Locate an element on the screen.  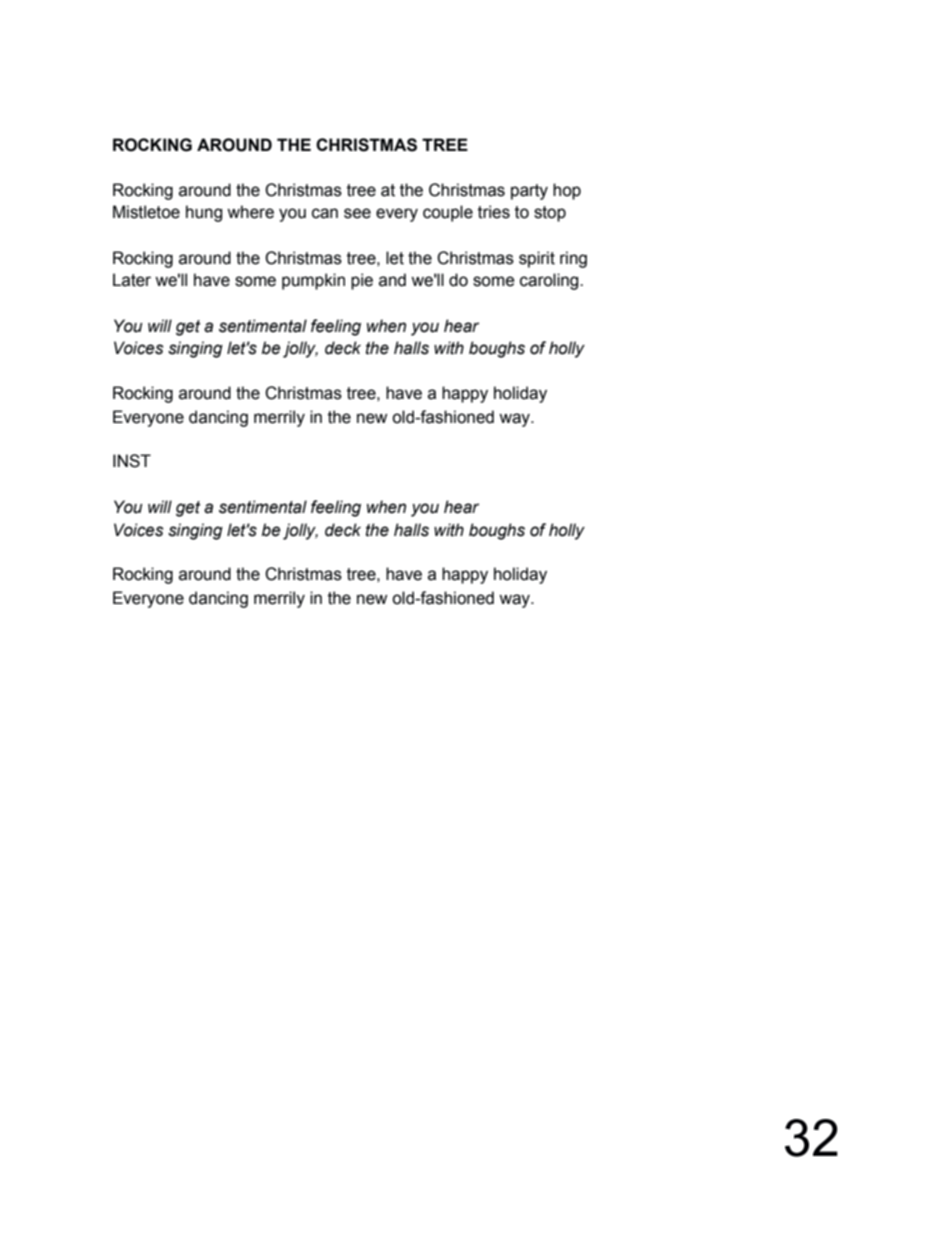
see is located at coordinates (357, 213).
